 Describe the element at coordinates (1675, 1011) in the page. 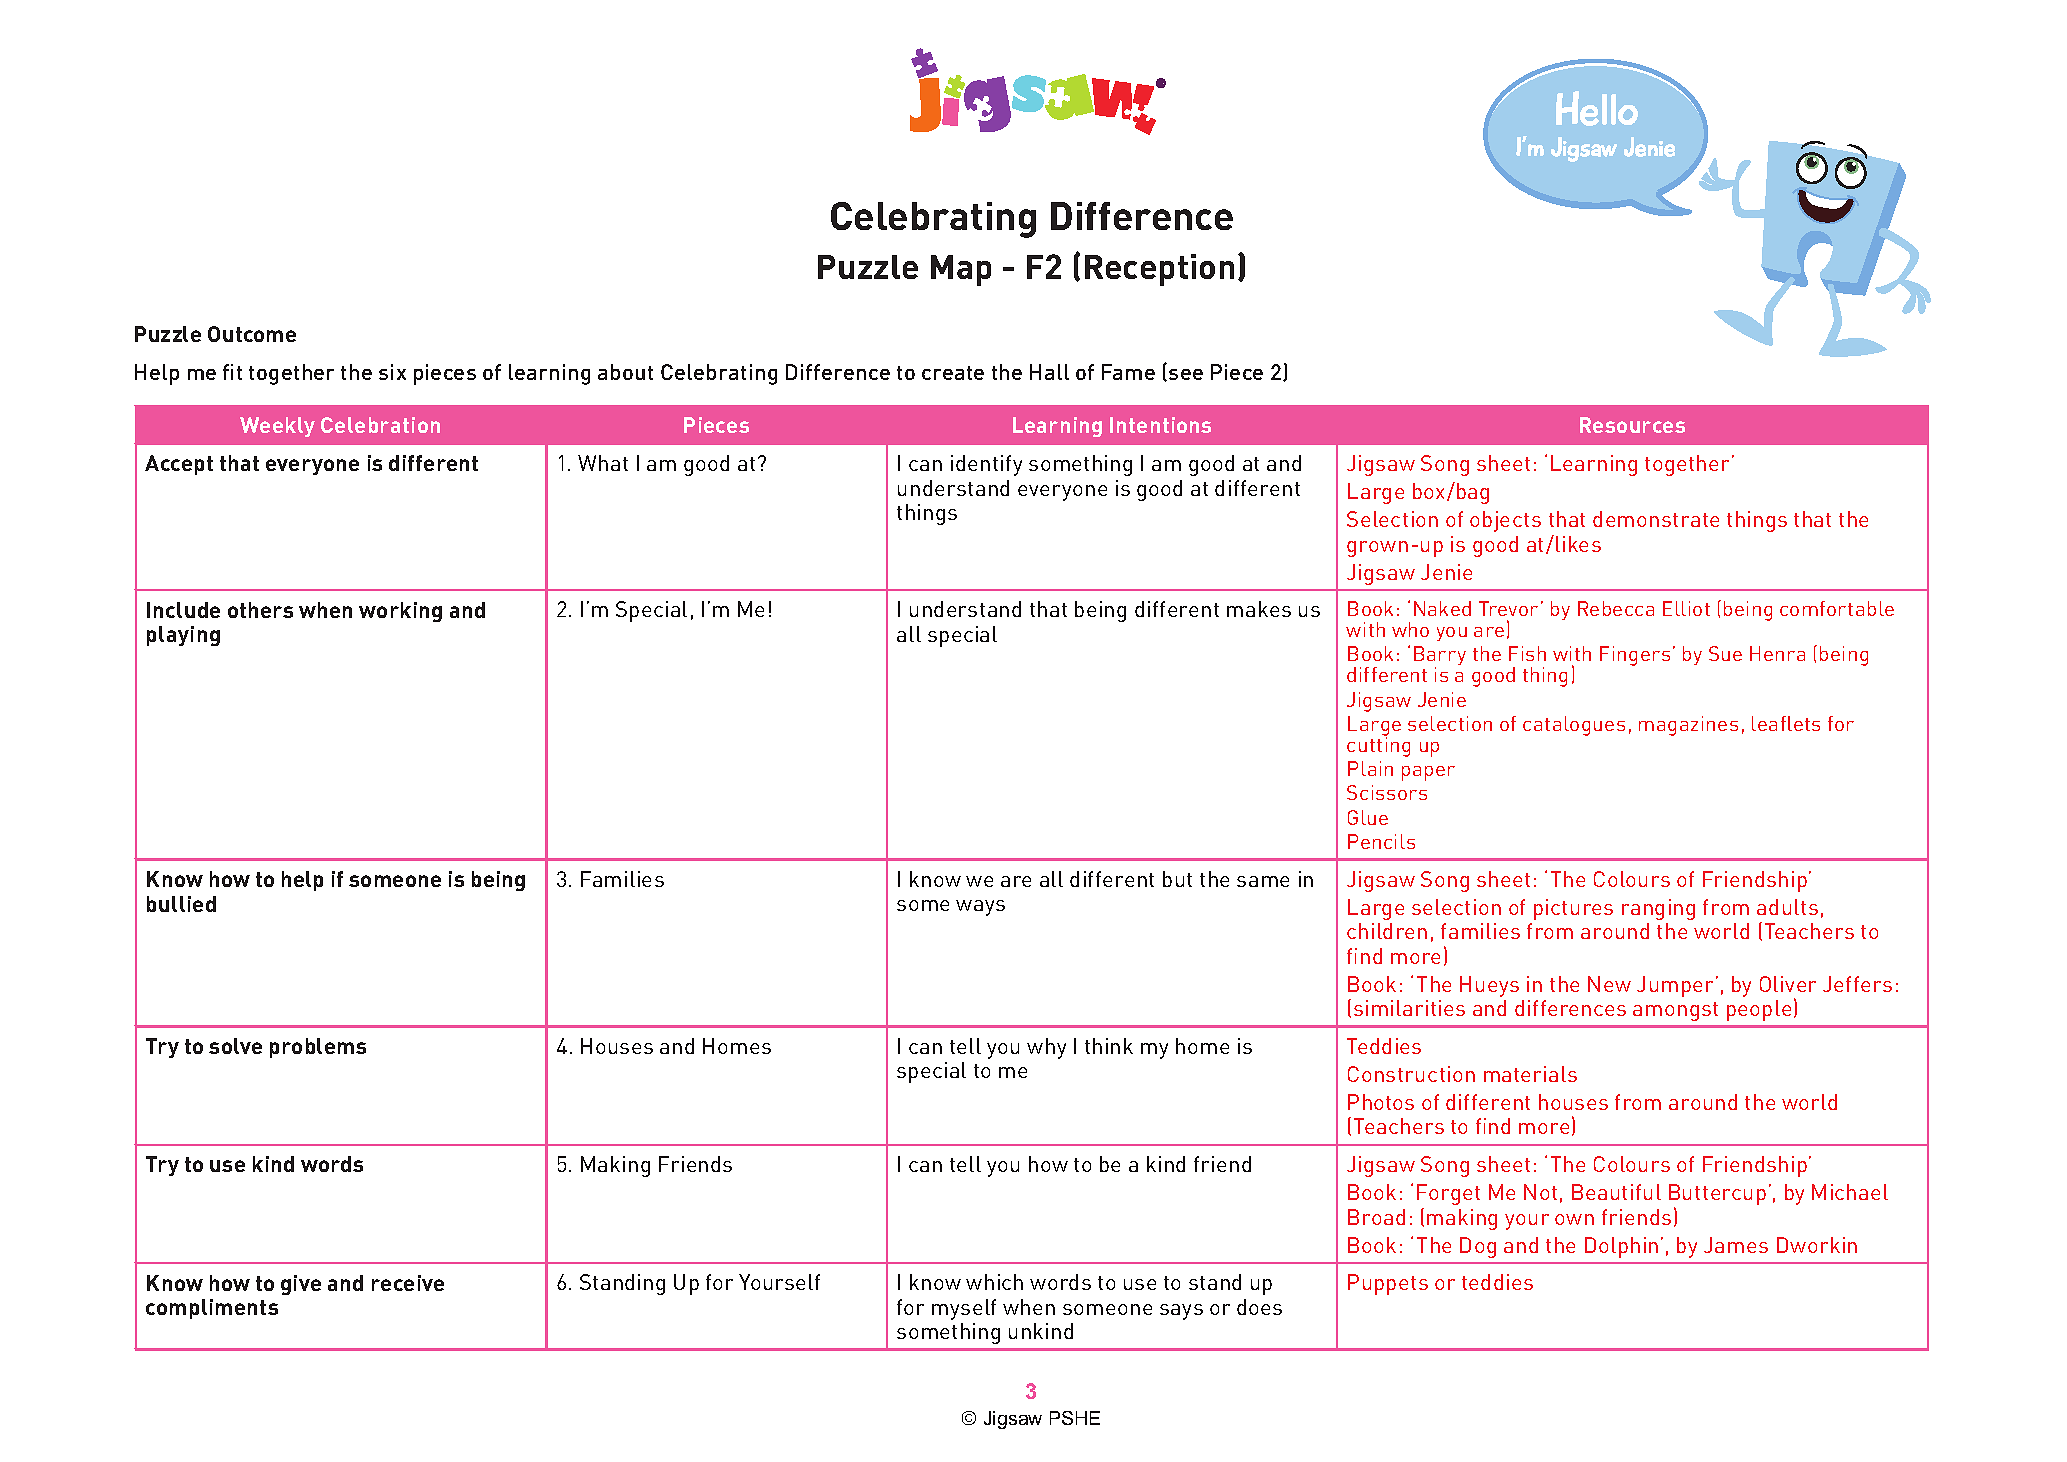

I see `amongst` at that location.
